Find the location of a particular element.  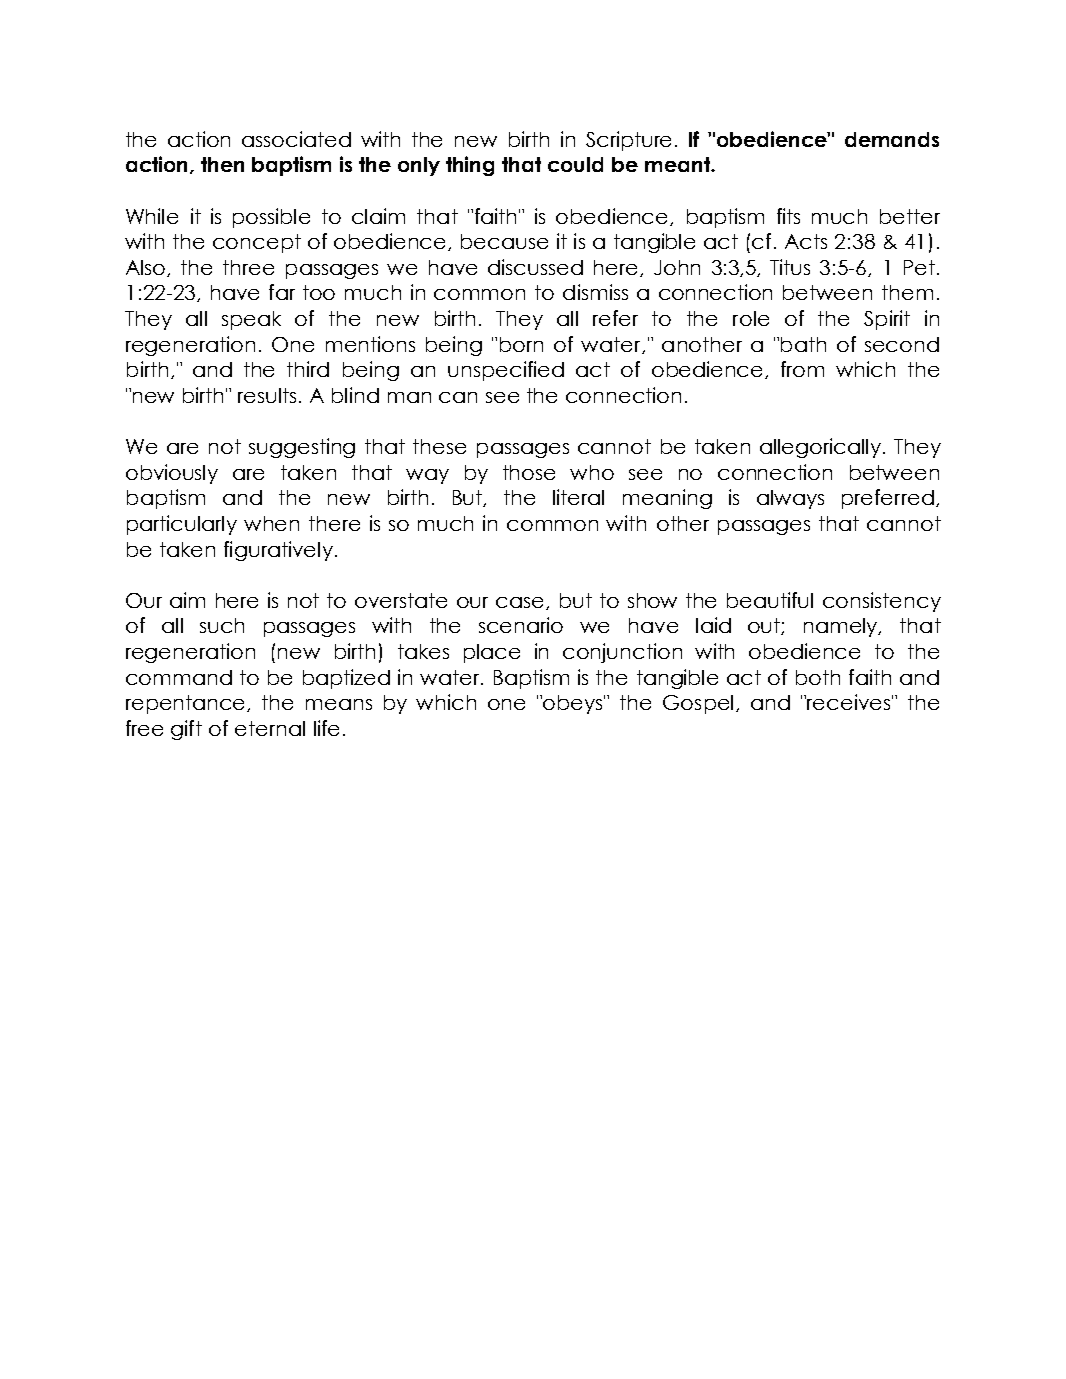

when is located at coordinates (271, 523).
